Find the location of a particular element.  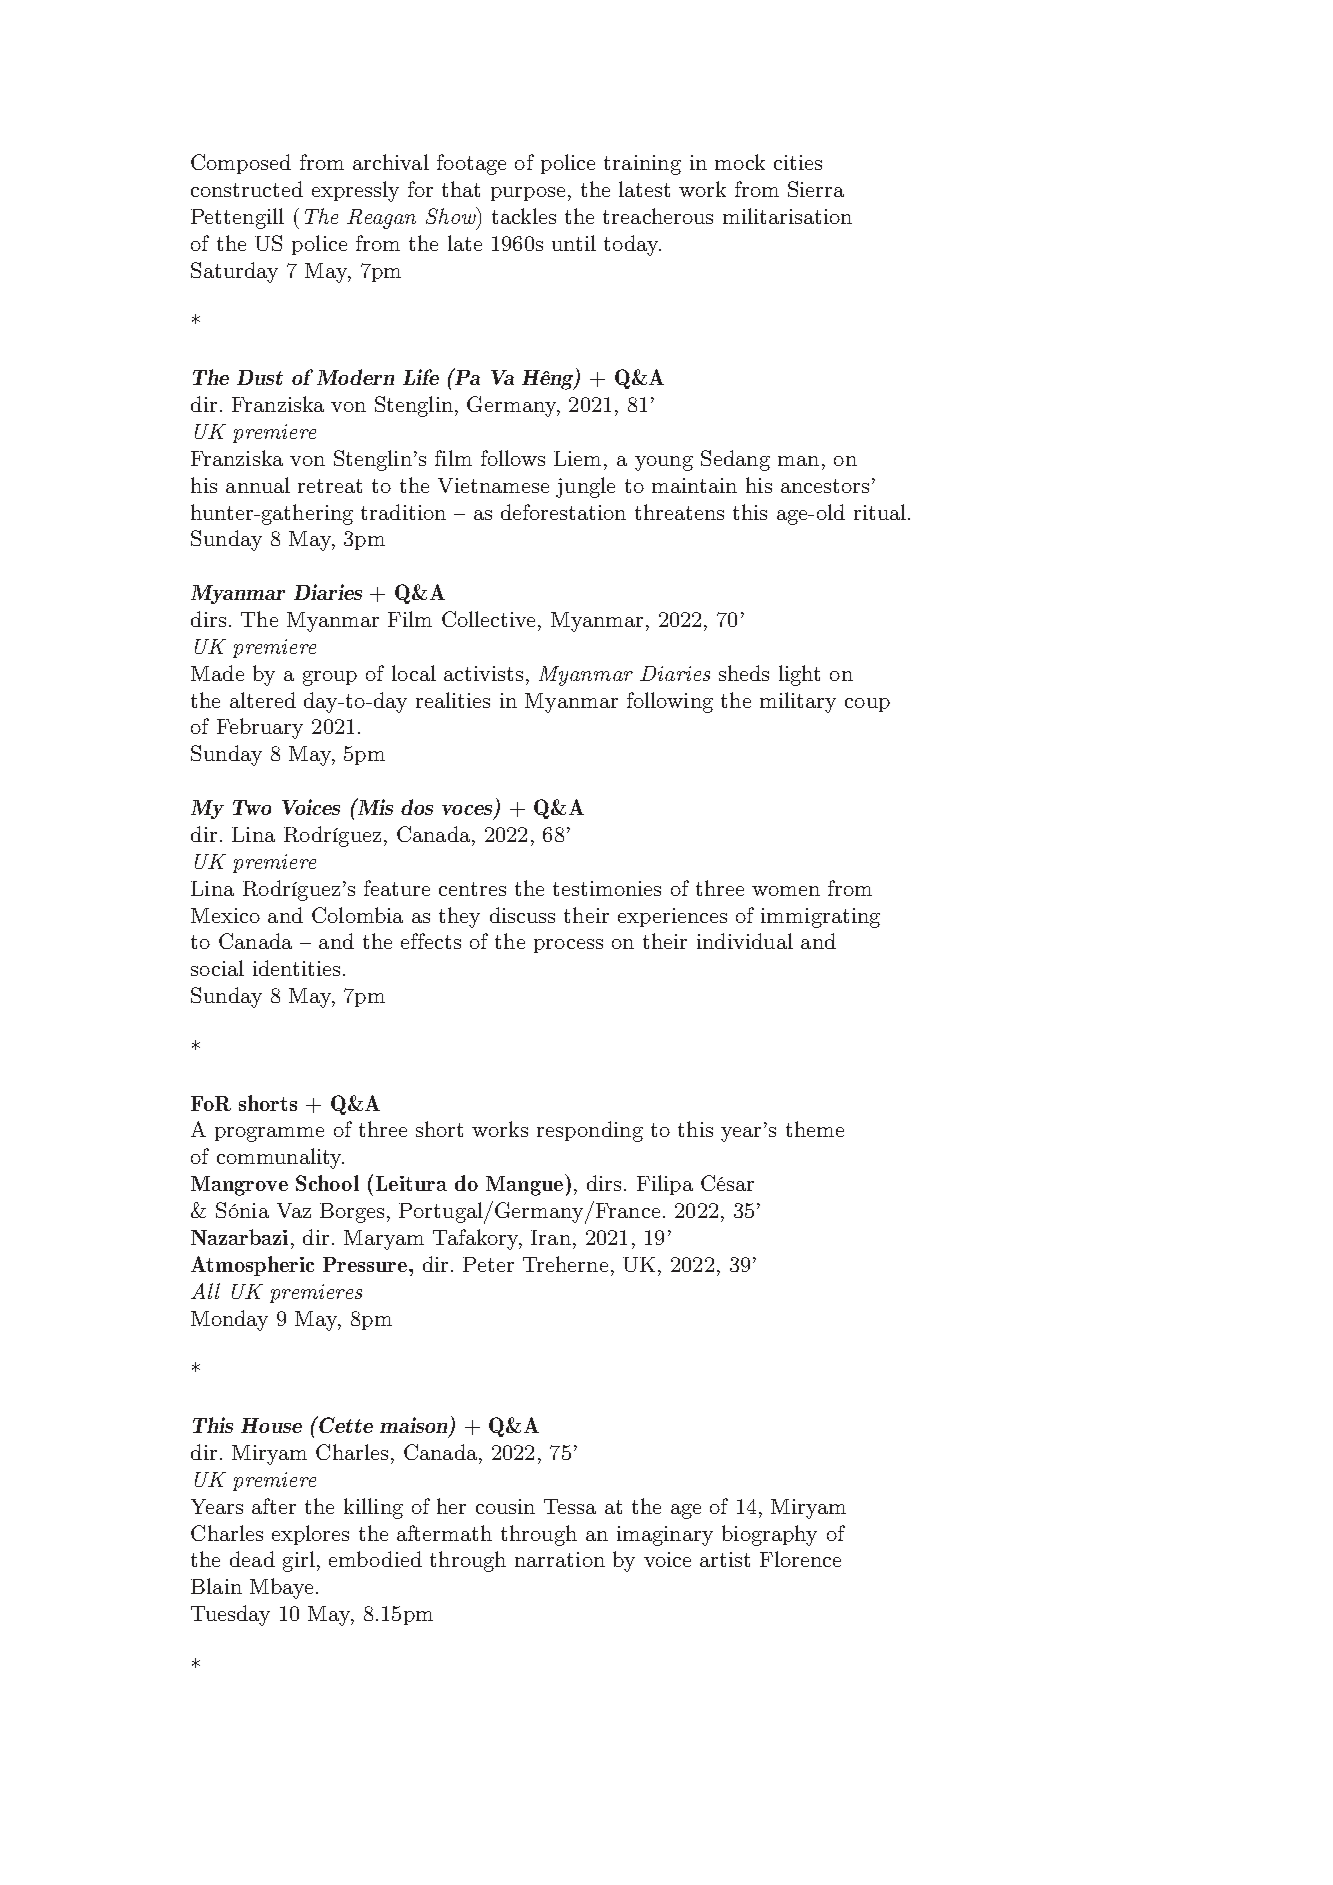

Sierra is located at coordinates (816, 189).
